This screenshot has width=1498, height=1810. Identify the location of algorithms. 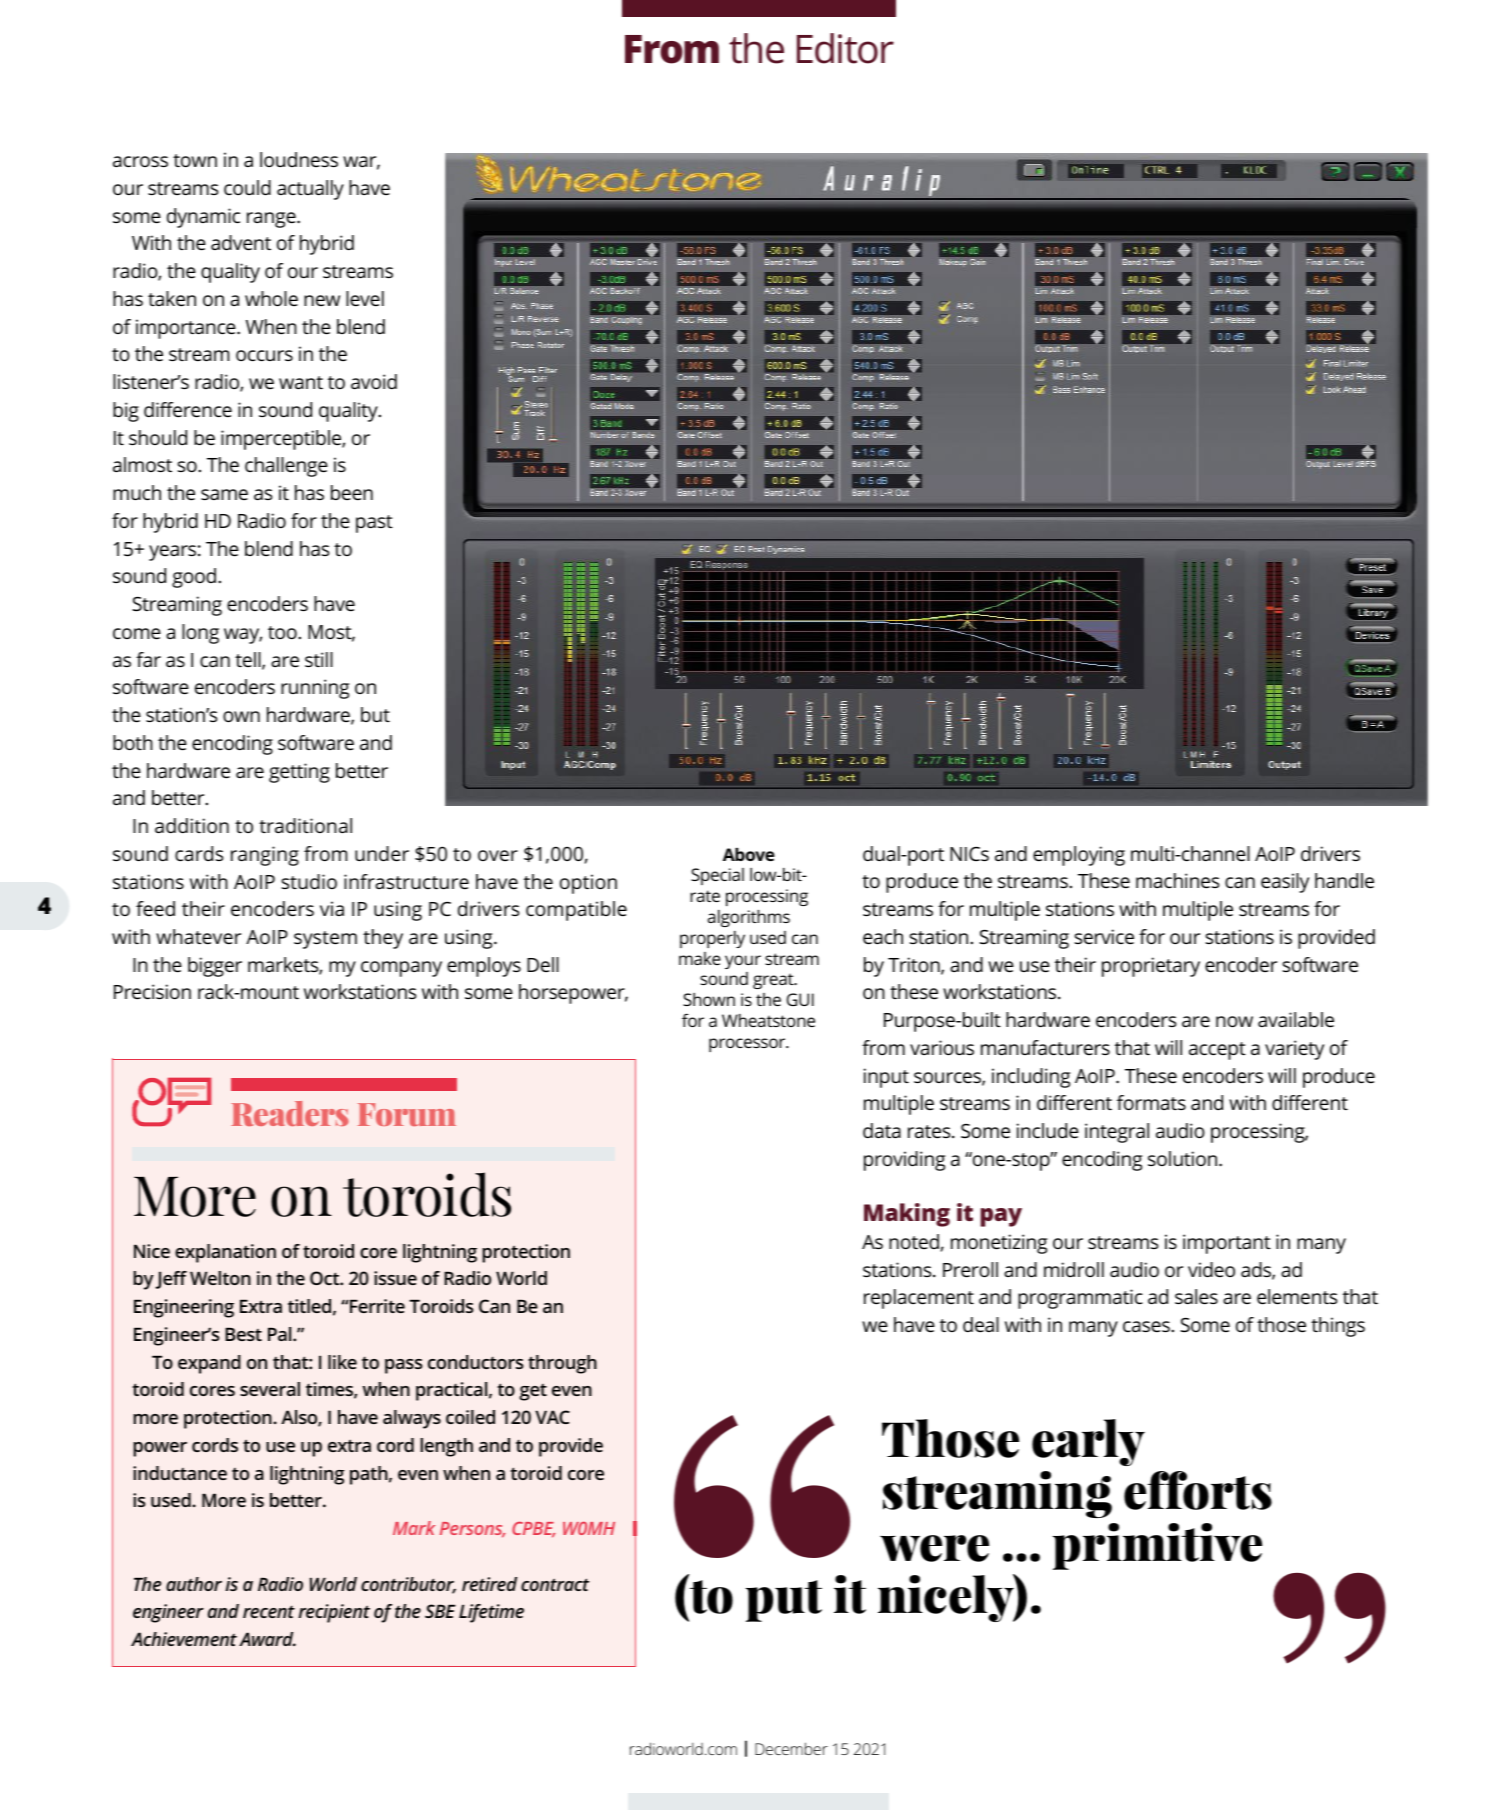
(749, 918).
